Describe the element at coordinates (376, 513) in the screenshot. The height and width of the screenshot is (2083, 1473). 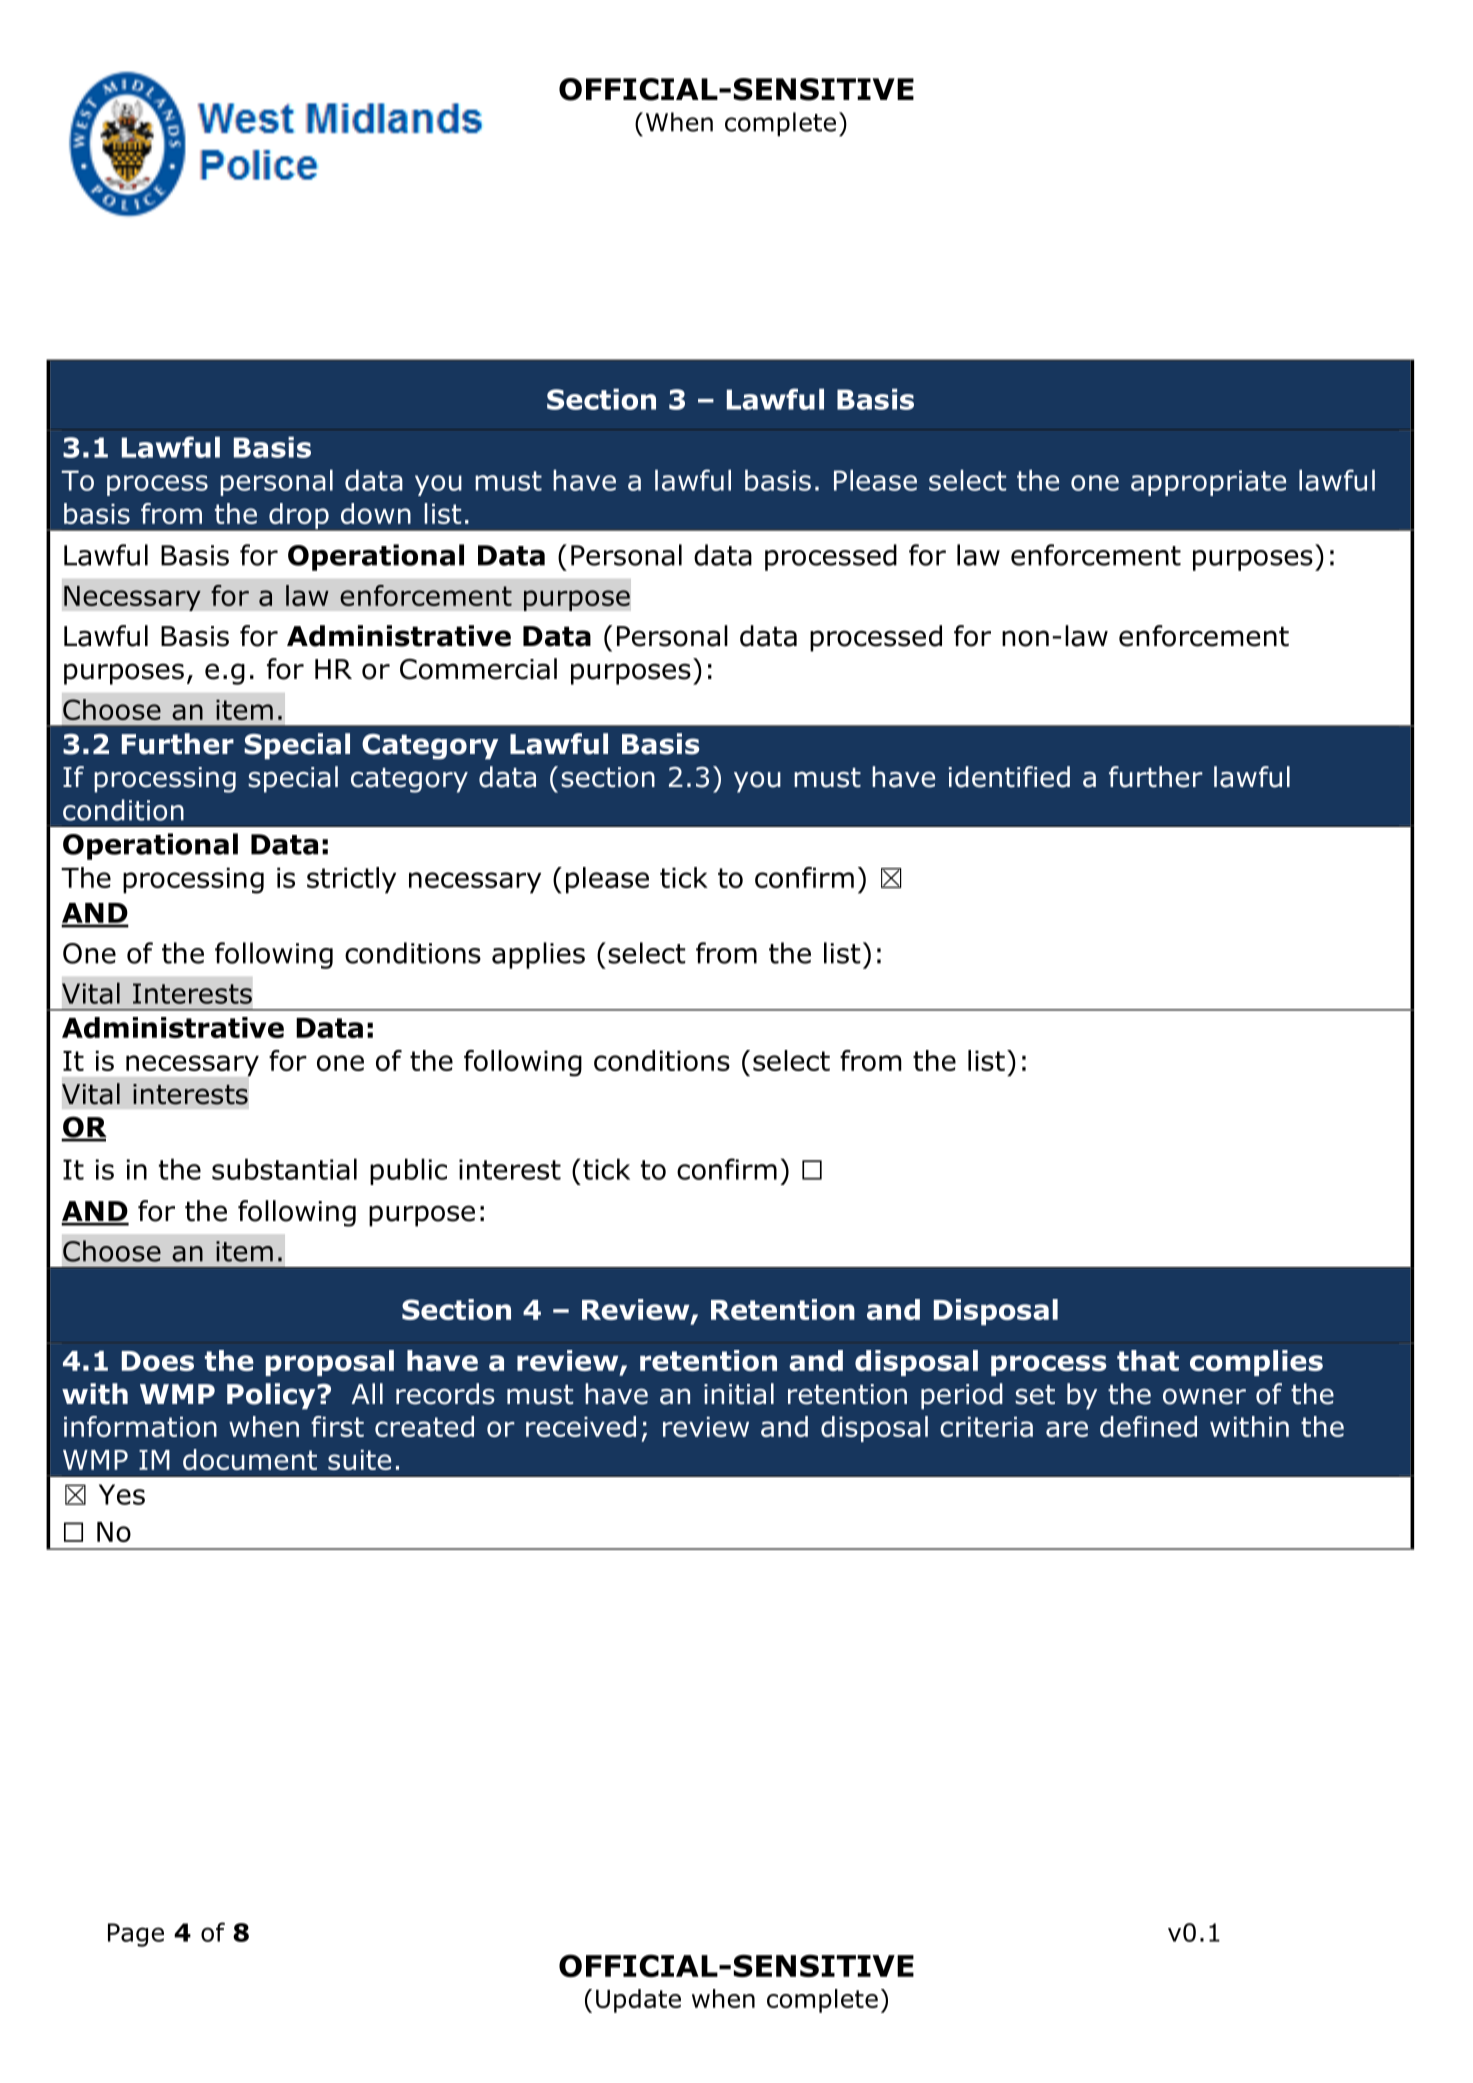
I see `down` at that location.
